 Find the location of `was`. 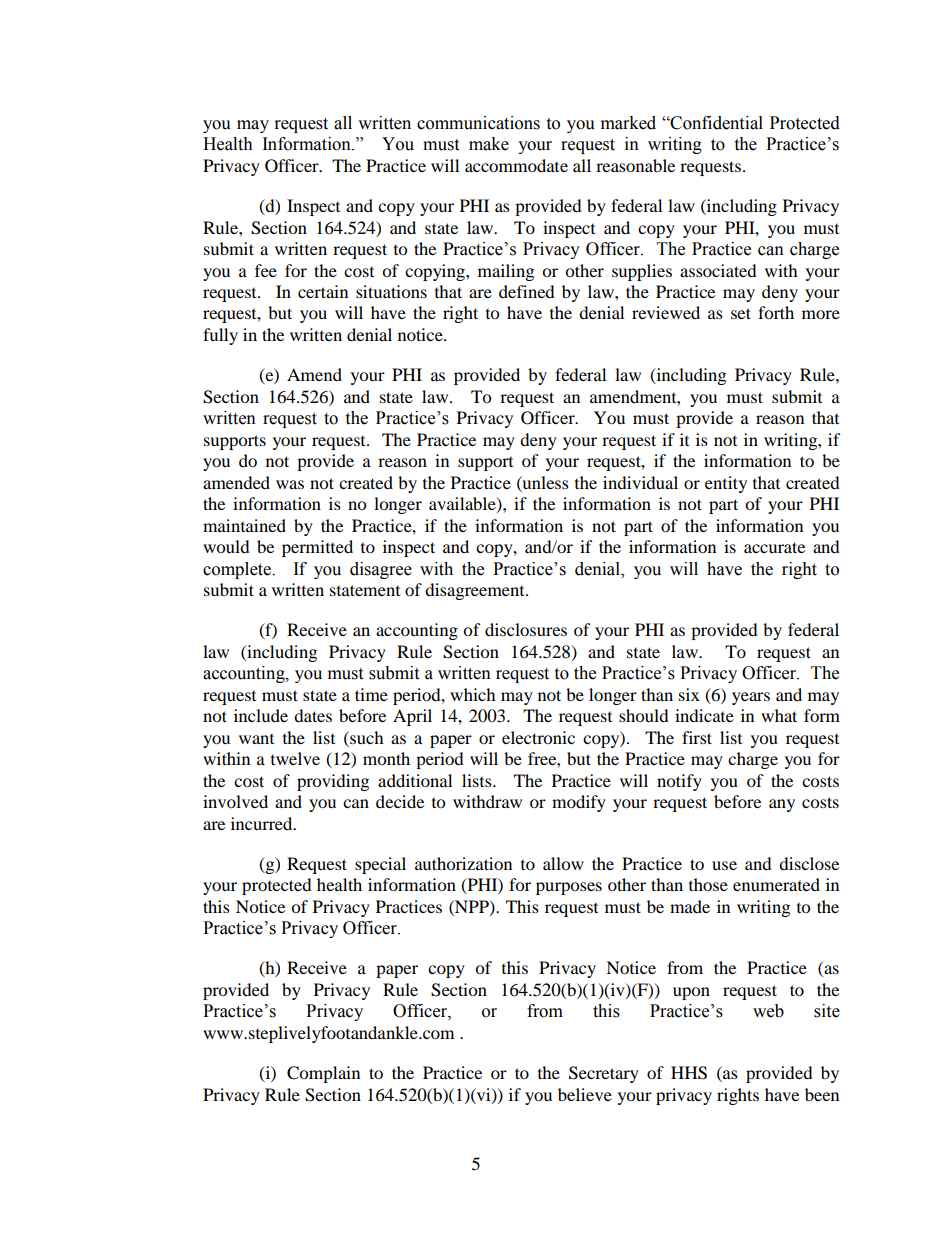

was is located at coordinates (290, 484).
